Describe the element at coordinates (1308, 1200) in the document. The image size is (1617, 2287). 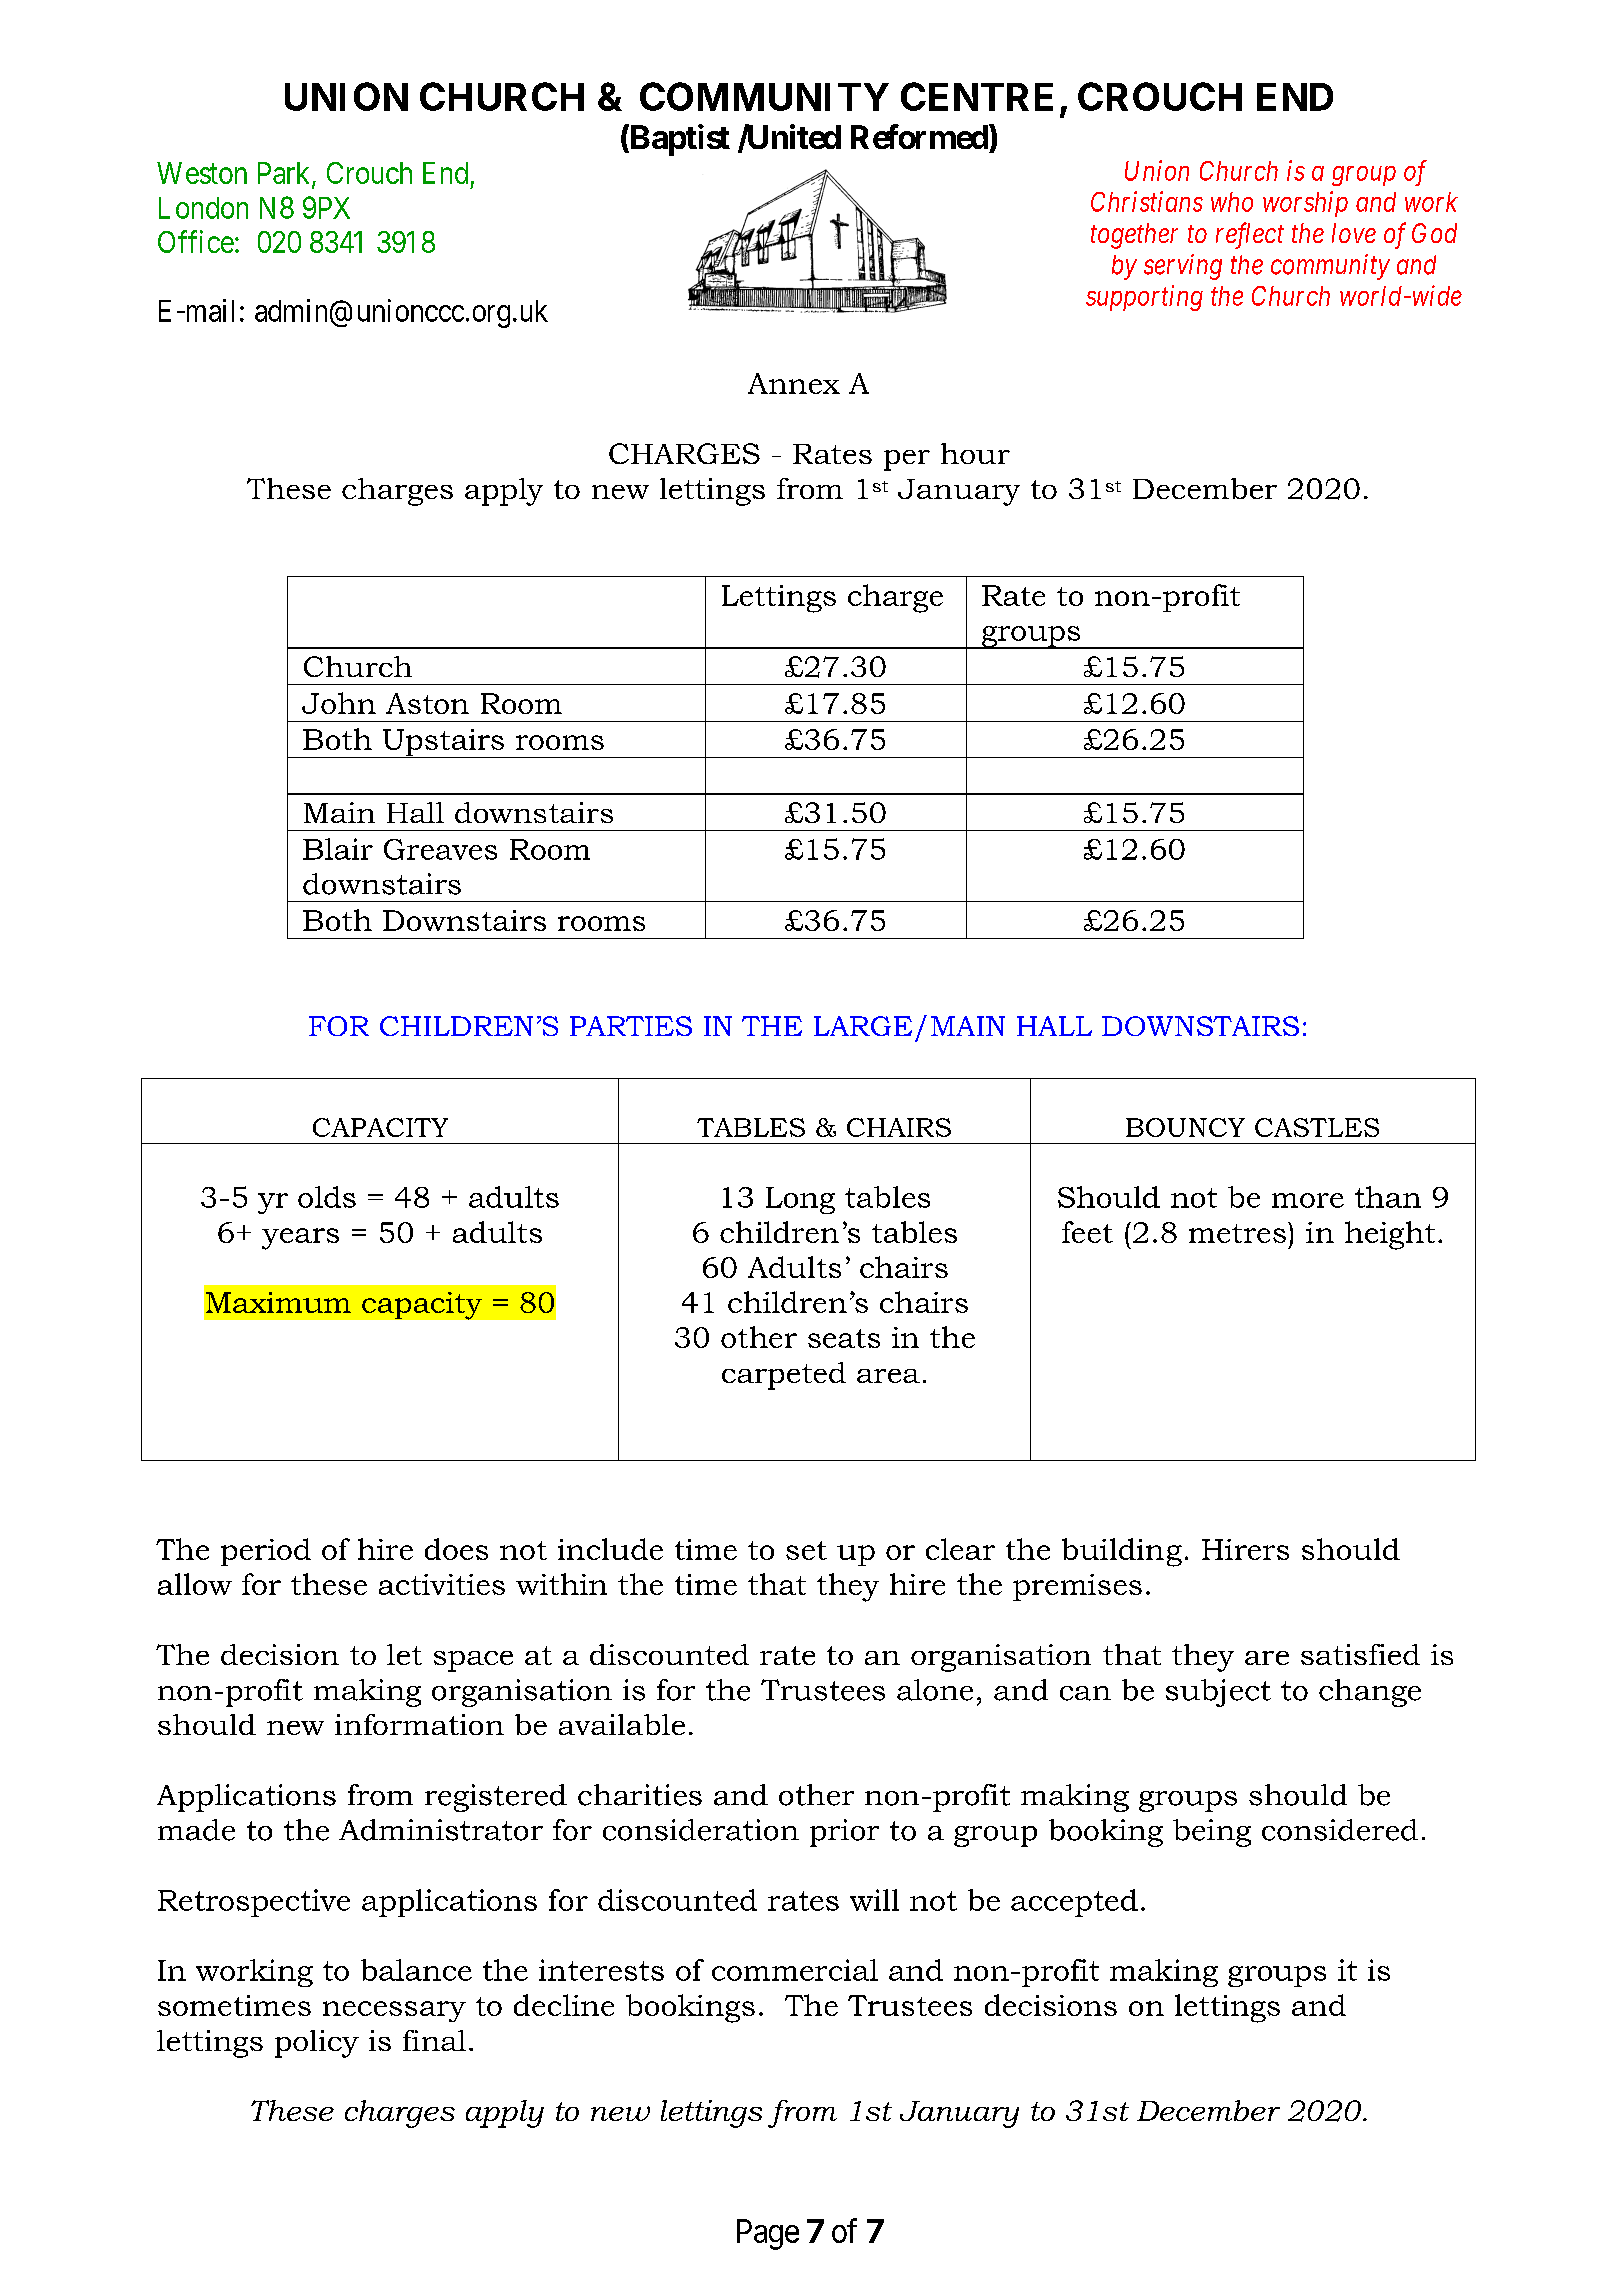
I see `more` at that location.
